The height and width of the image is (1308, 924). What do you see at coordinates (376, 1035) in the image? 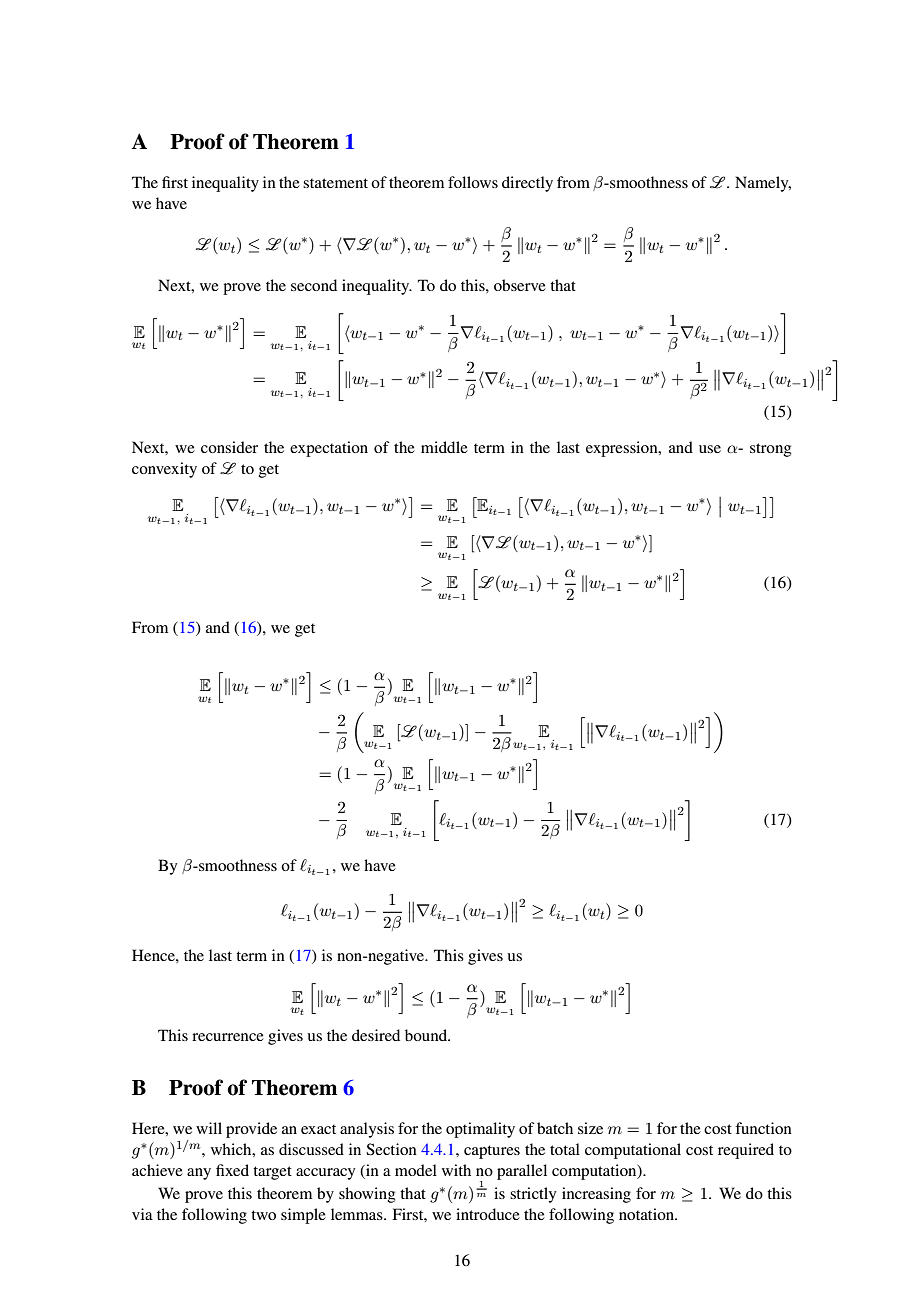
I see `desired` at bounding box center [376, 1035].
